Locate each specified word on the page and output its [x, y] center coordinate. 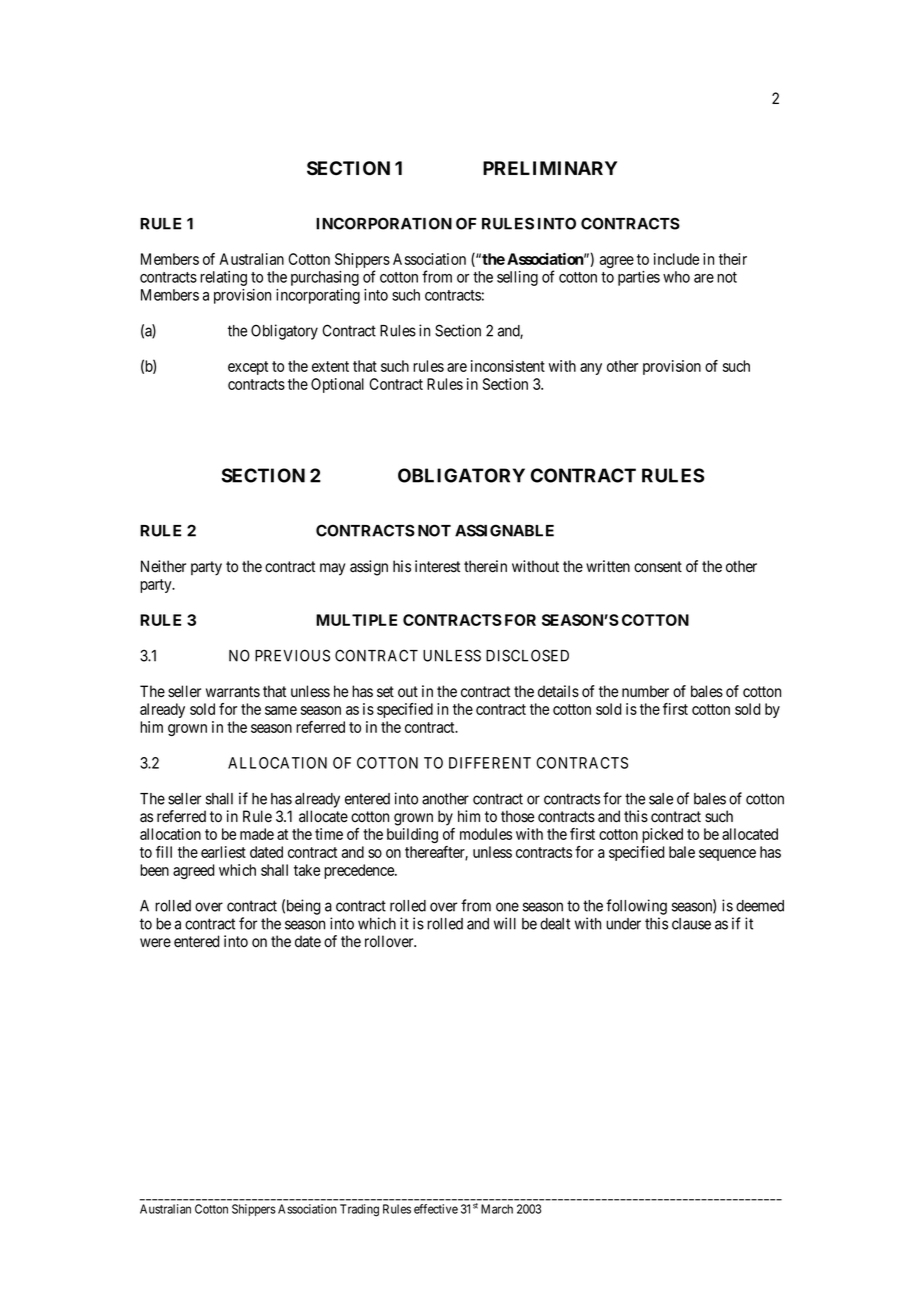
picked [662, 835]
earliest [223, 852]
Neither [163, 566]
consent [658, 567]
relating [223, 278]
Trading [359, 1210]
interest [437, 566]
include [676, 259]
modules [486, 834]
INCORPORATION [384, 223]
